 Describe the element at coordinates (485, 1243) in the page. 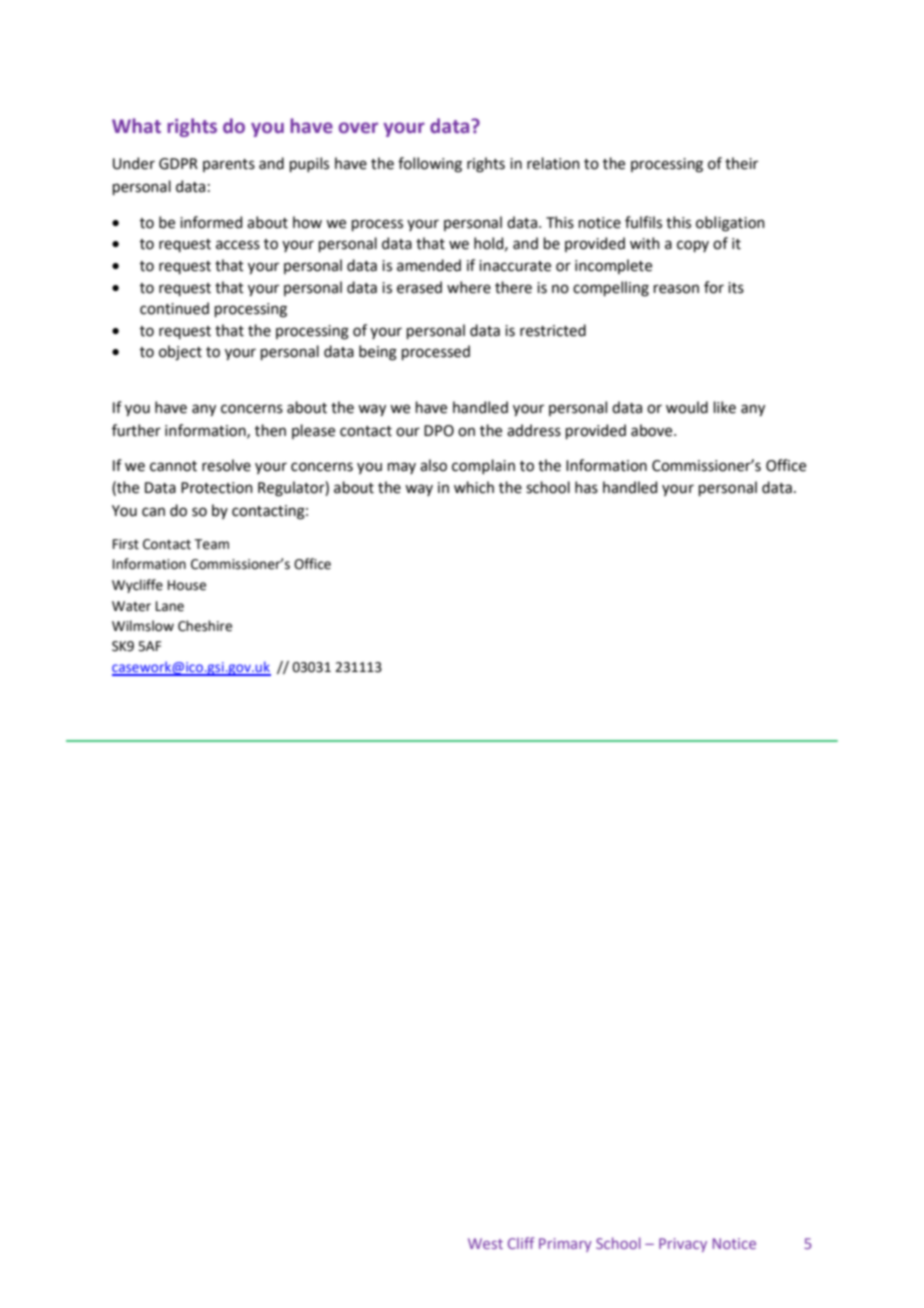

I see `West` at that location.
